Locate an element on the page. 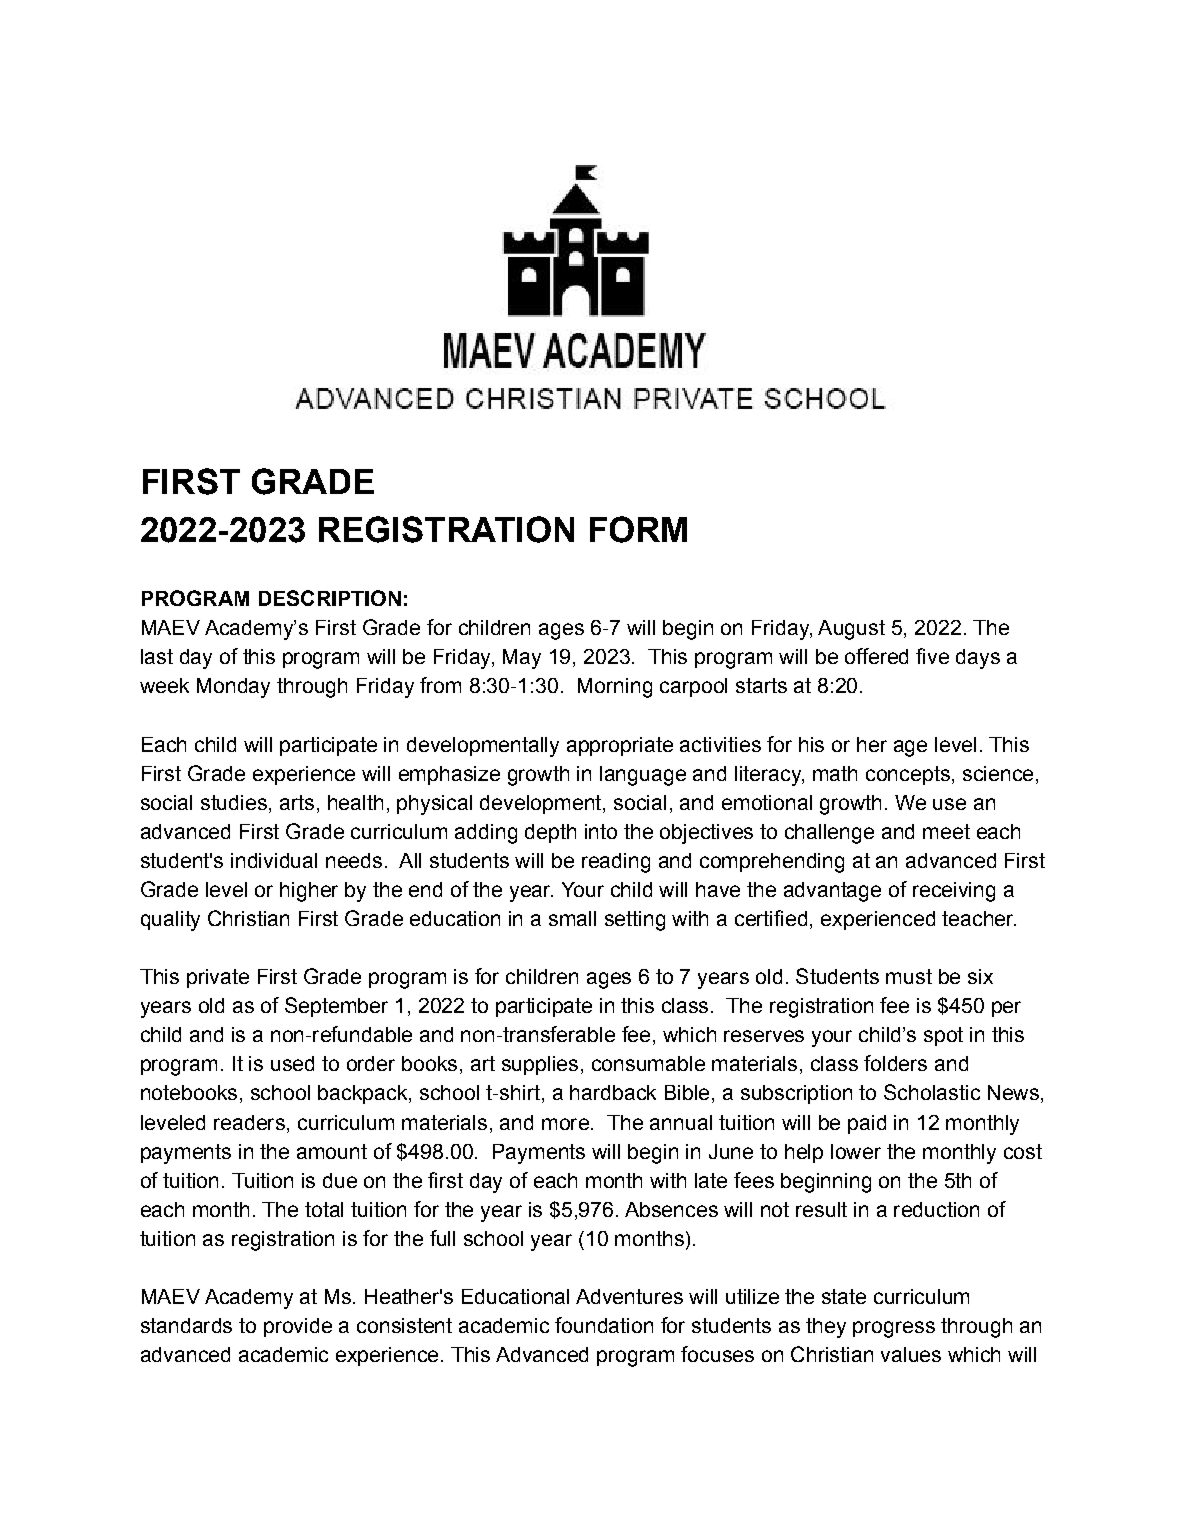  Absences is located at coordinates (671, 1209).
